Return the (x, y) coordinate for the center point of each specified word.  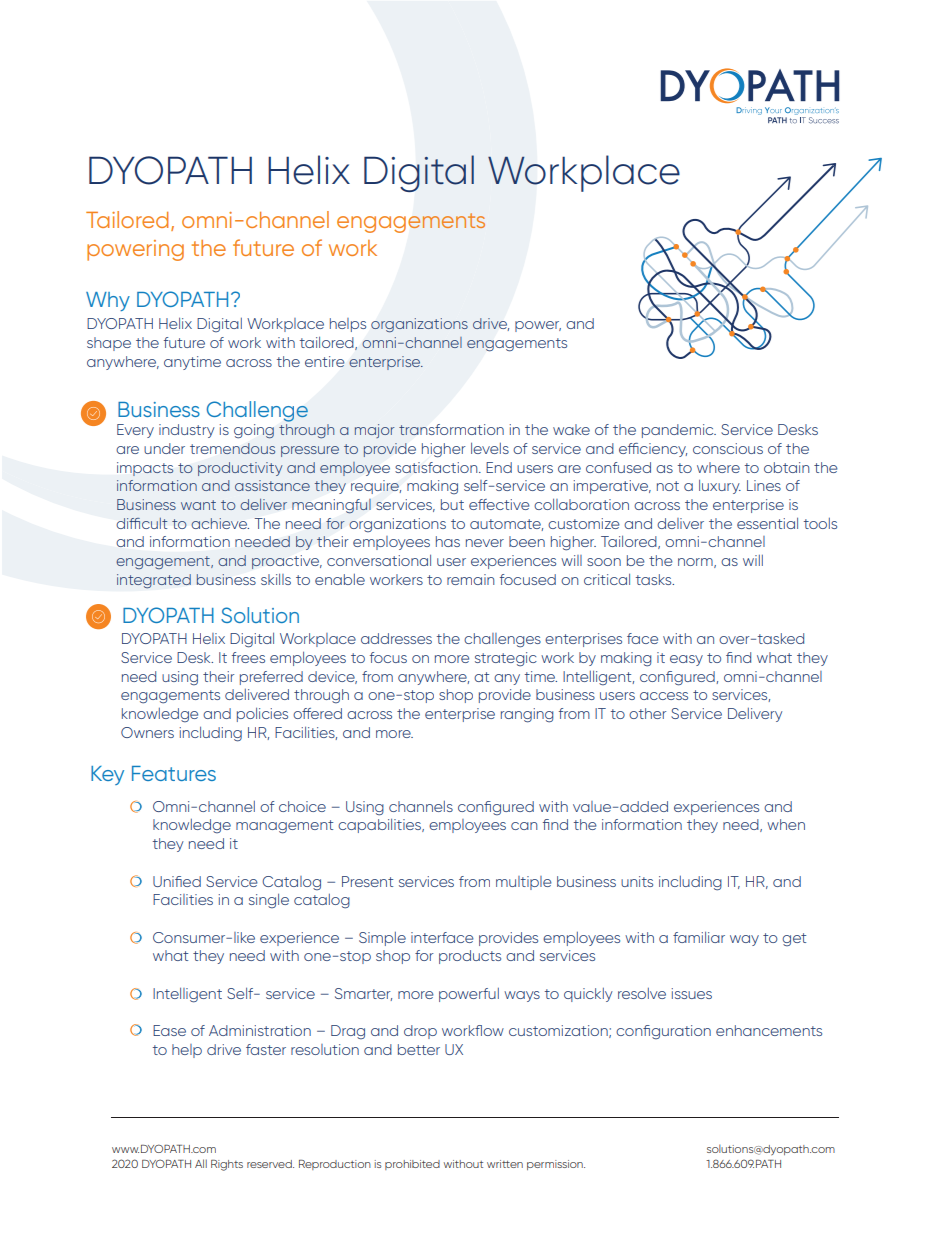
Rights (227, 1165)
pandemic (679, 431)
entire (325, 361)
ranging (527, 715)
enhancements (769, 1030)
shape (109, 344)
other (647, 713)
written (505, 1164)
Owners (147, 732)
